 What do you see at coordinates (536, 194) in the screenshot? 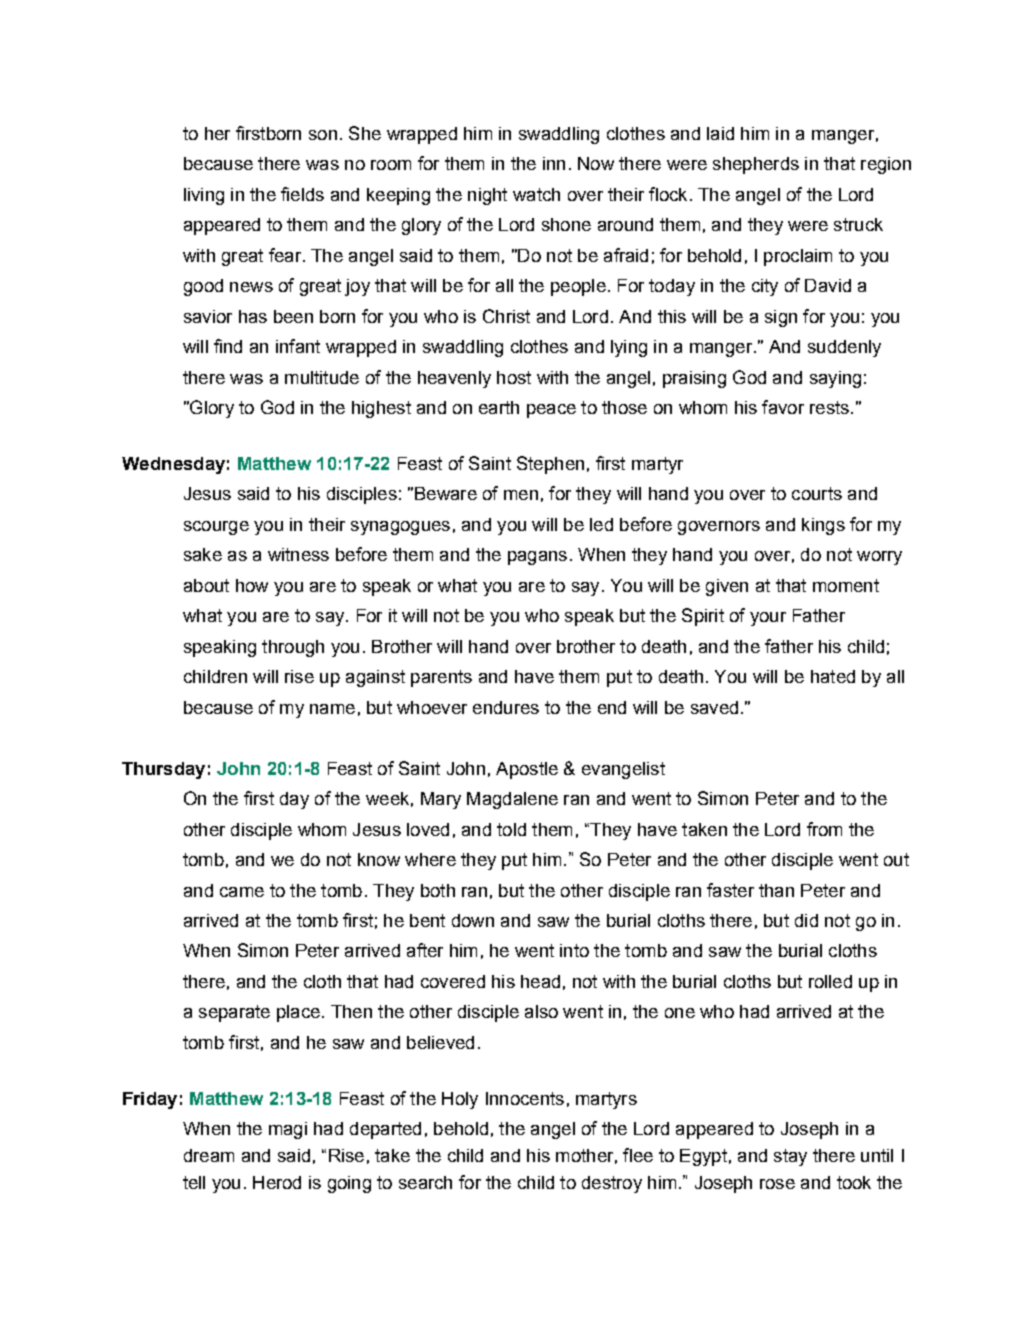
I see `watch` at bounding box center [536, 194].
